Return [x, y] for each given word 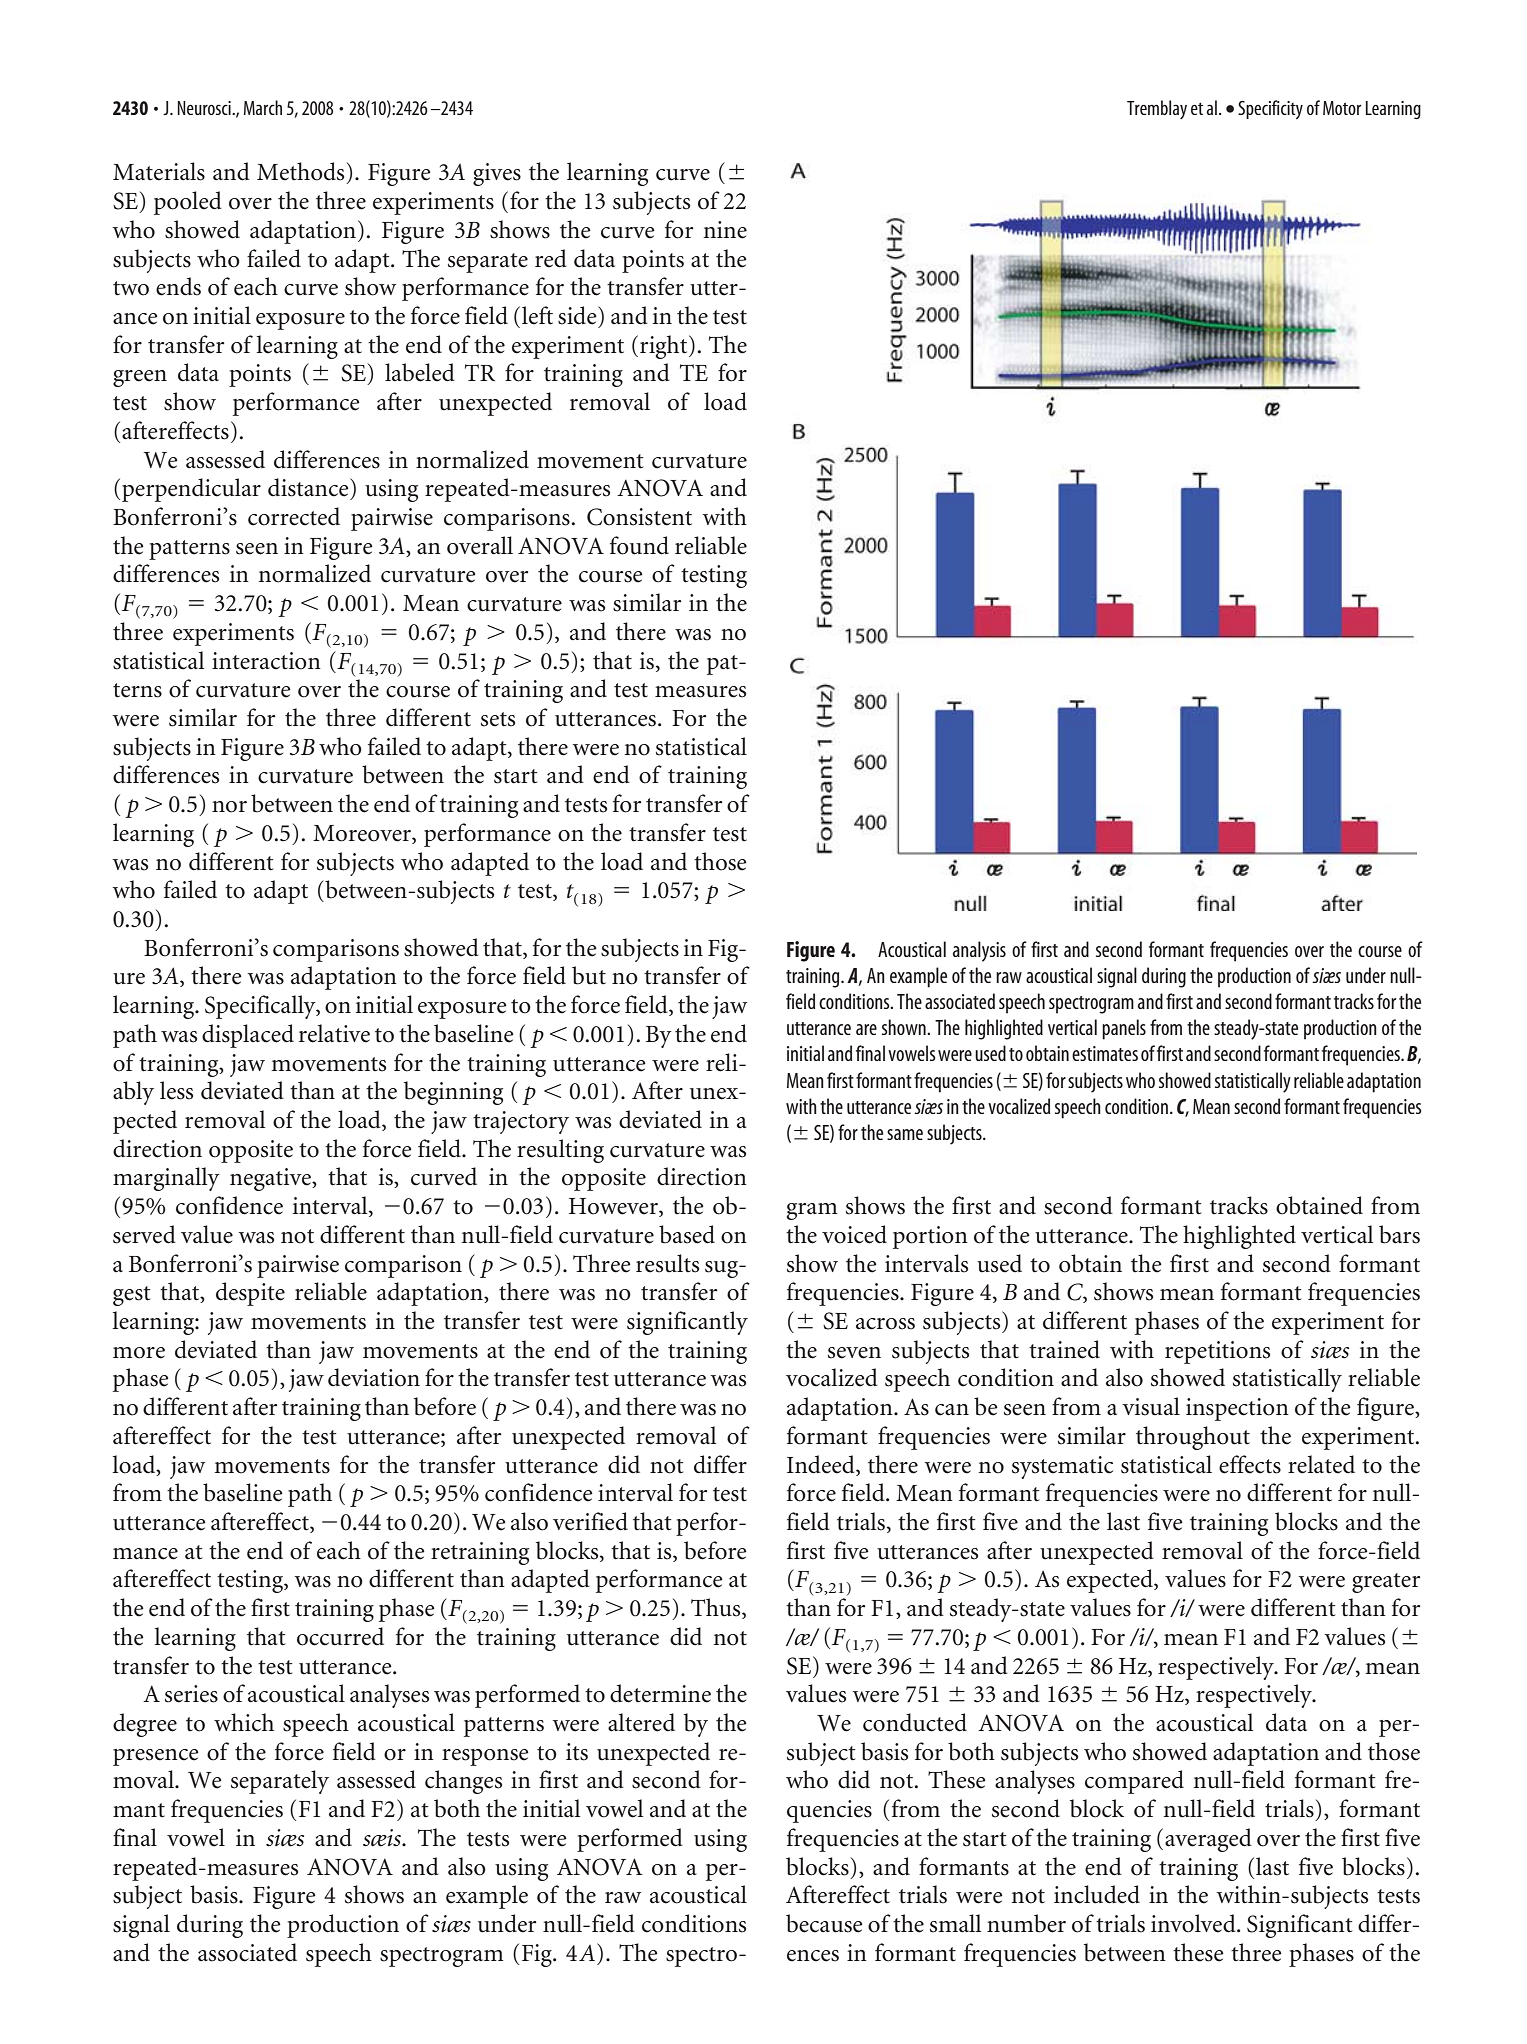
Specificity [1270, 109]
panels [1124, 1029]
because [824, 1923]
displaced [248, 1036]
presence [156, 1757]
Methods [300, 171]
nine [725, 230]
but [589, 975]
